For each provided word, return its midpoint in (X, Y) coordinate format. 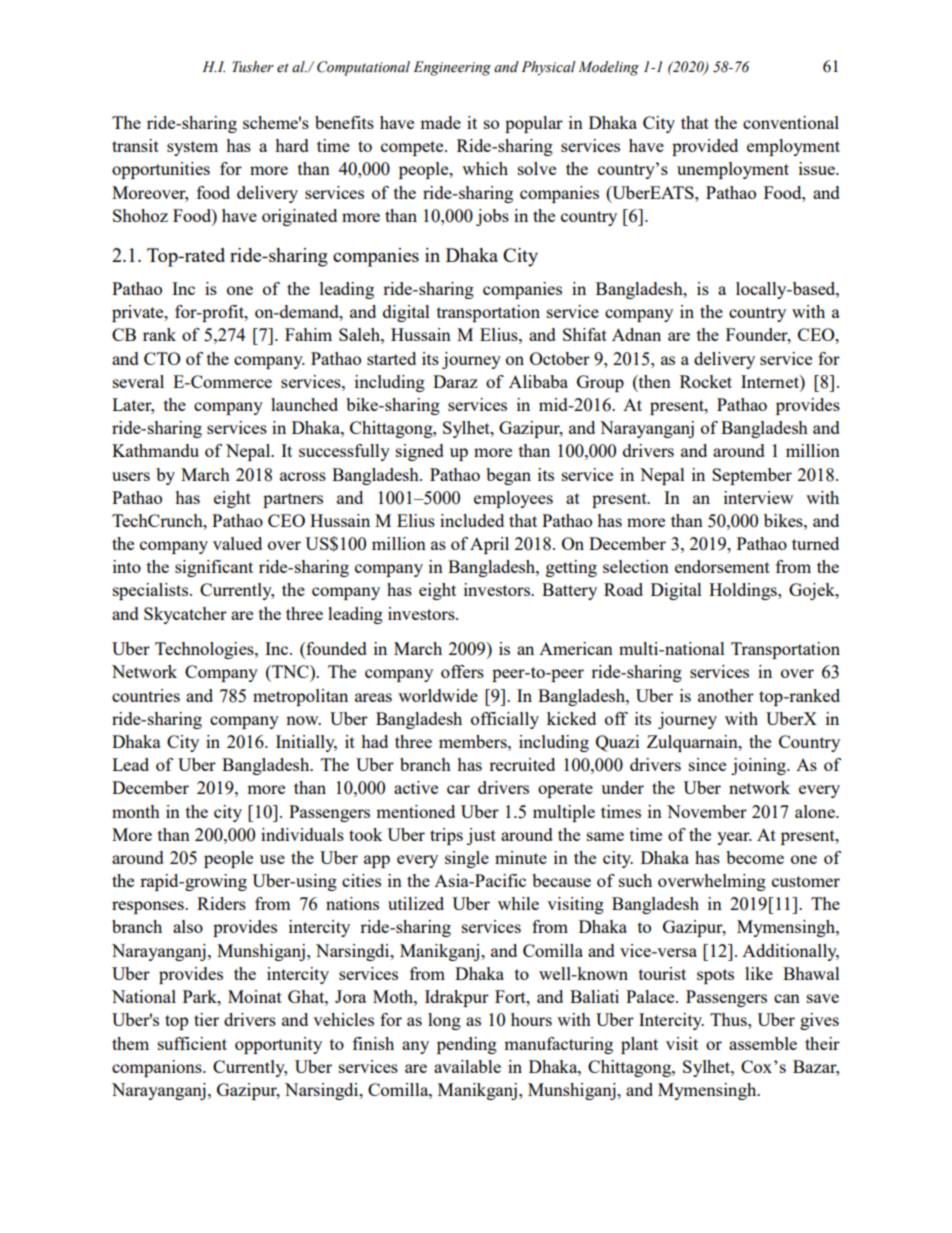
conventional (791, 122)
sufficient (192, 1043)
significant (214, 568)
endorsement (722, 566)
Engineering (452, 68)
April (489, 545)
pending (467, 1045)
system (192, 148)
